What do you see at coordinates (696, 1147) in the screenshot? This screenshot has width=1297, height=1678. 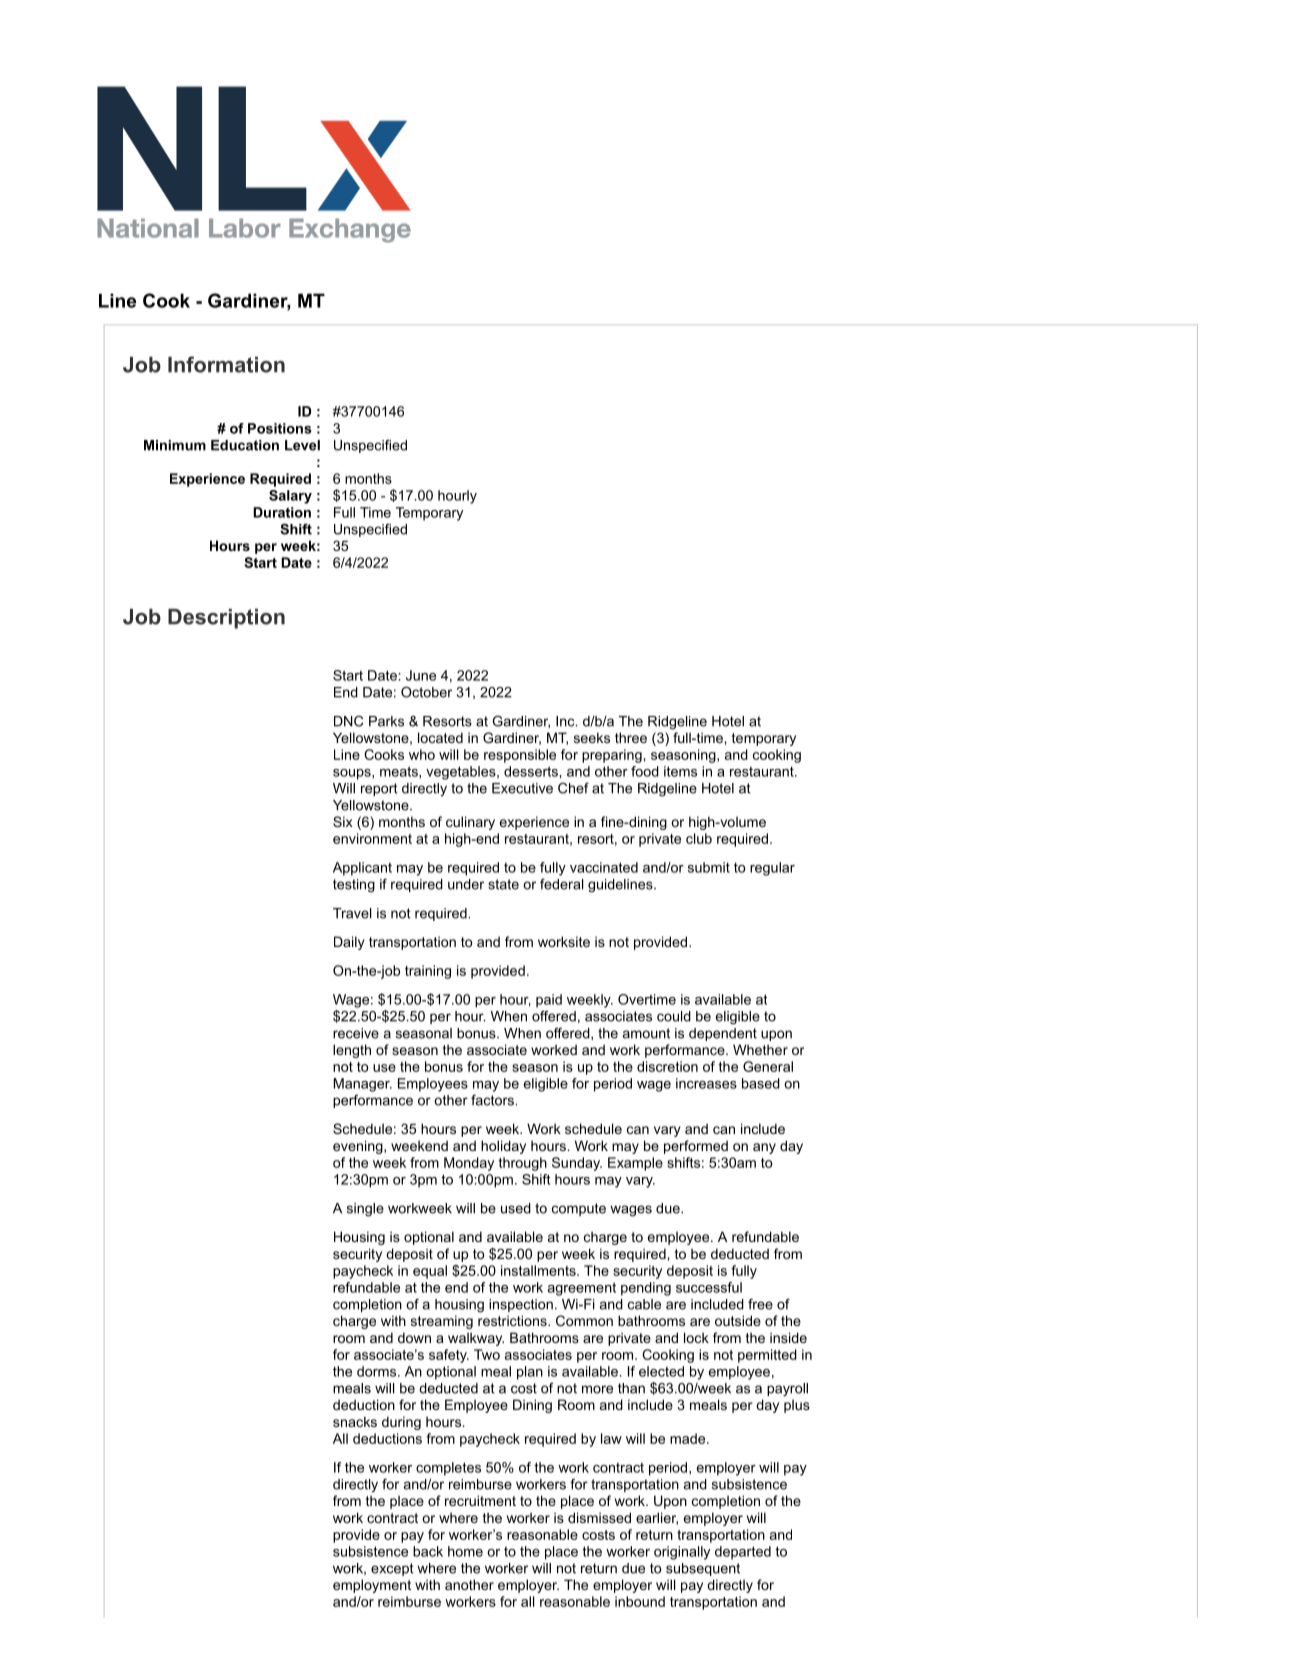 I see `performed` at bounding box center [696, 1147].
